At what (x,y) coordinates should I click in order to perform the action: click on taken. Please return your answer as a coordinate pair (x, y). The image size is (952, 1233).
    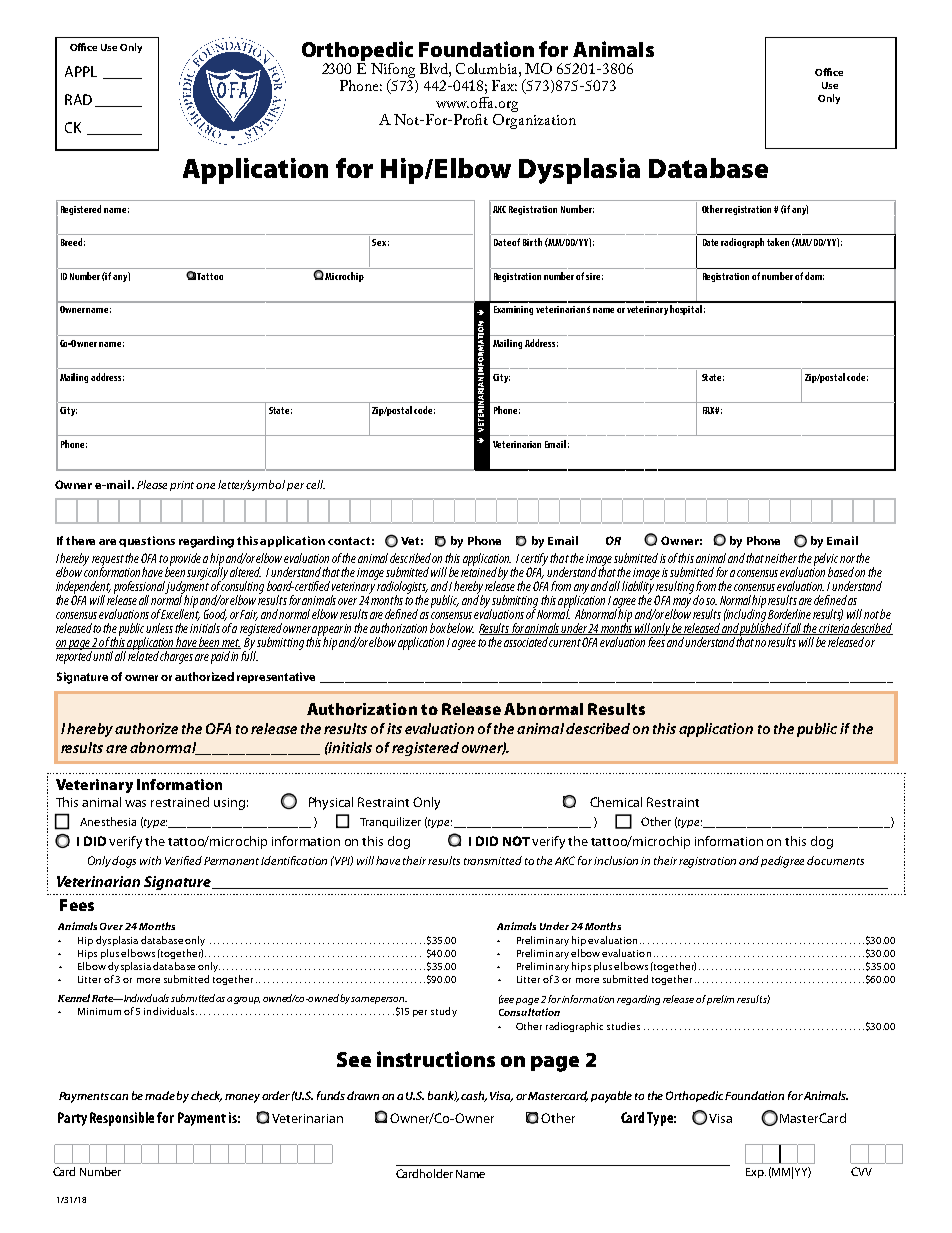
    Looking at the image, I should click on (778, 242).
